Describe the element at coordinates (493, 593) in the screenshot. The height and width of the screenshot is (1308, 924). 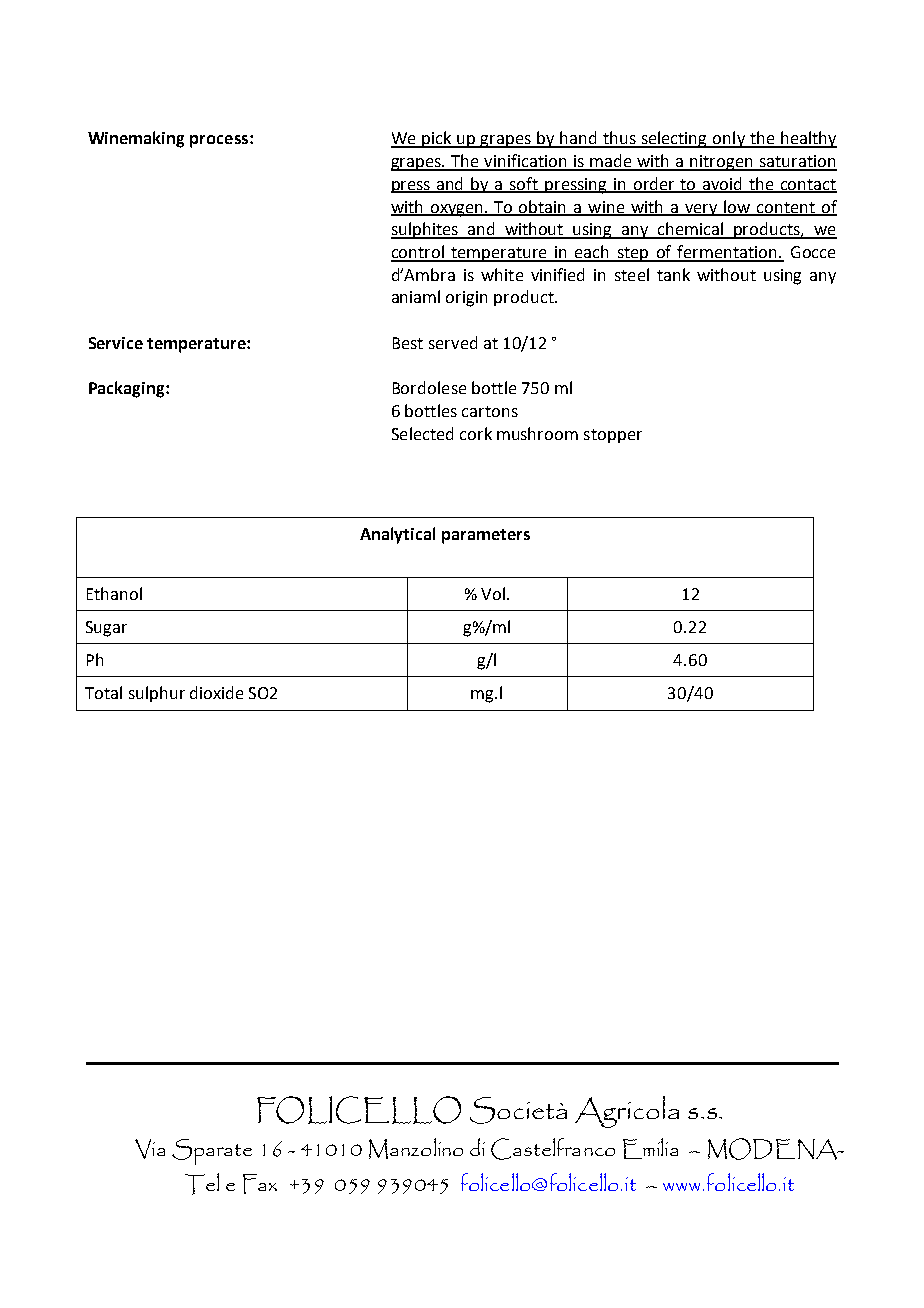
I see `Vol` at that location.
